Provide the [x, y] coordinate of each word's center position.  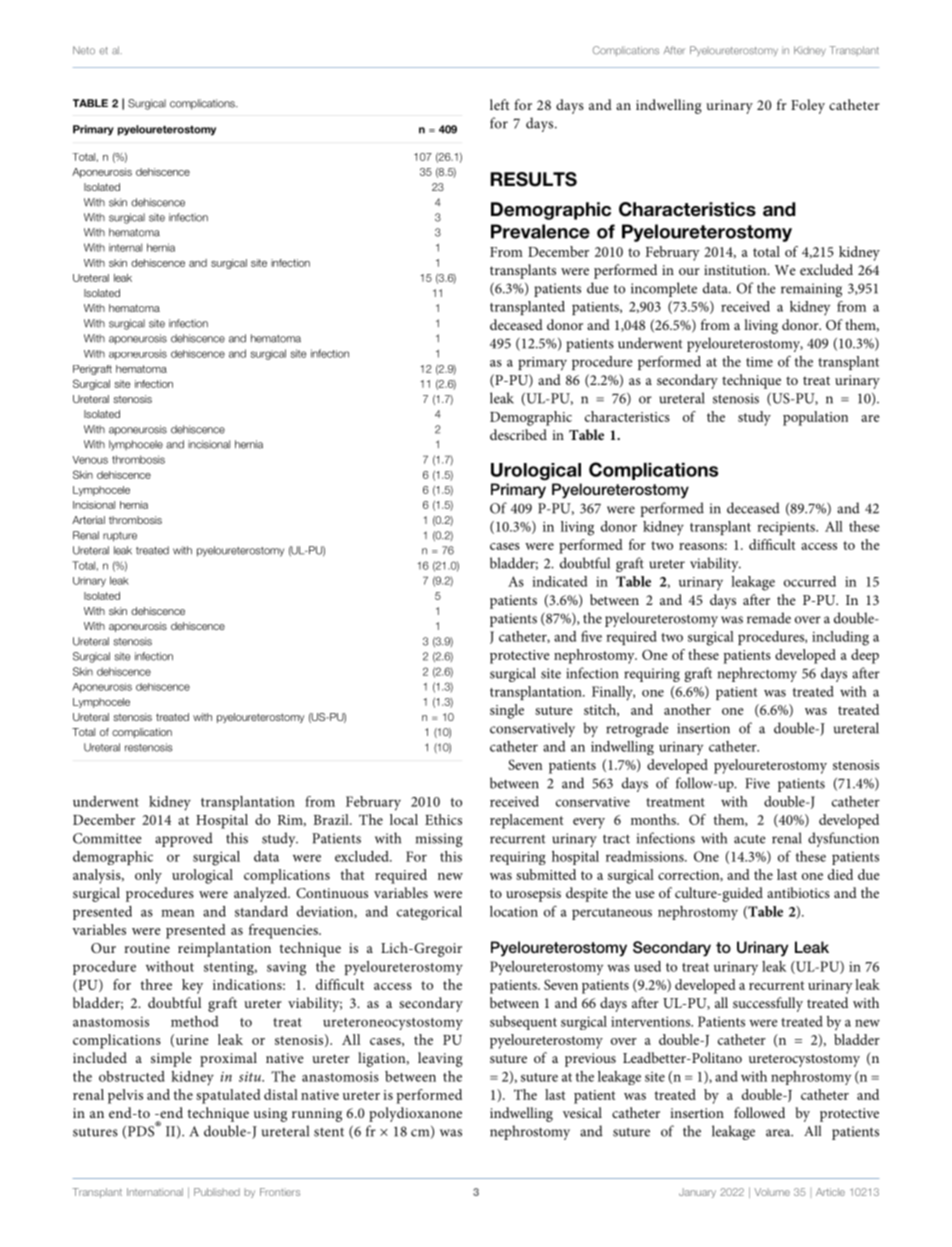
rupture [120, 537]
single [507, 711]
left [500, 104]
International [155, 1192]
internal [125, 247]
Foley [808, 106]
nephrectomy [757, 674]
